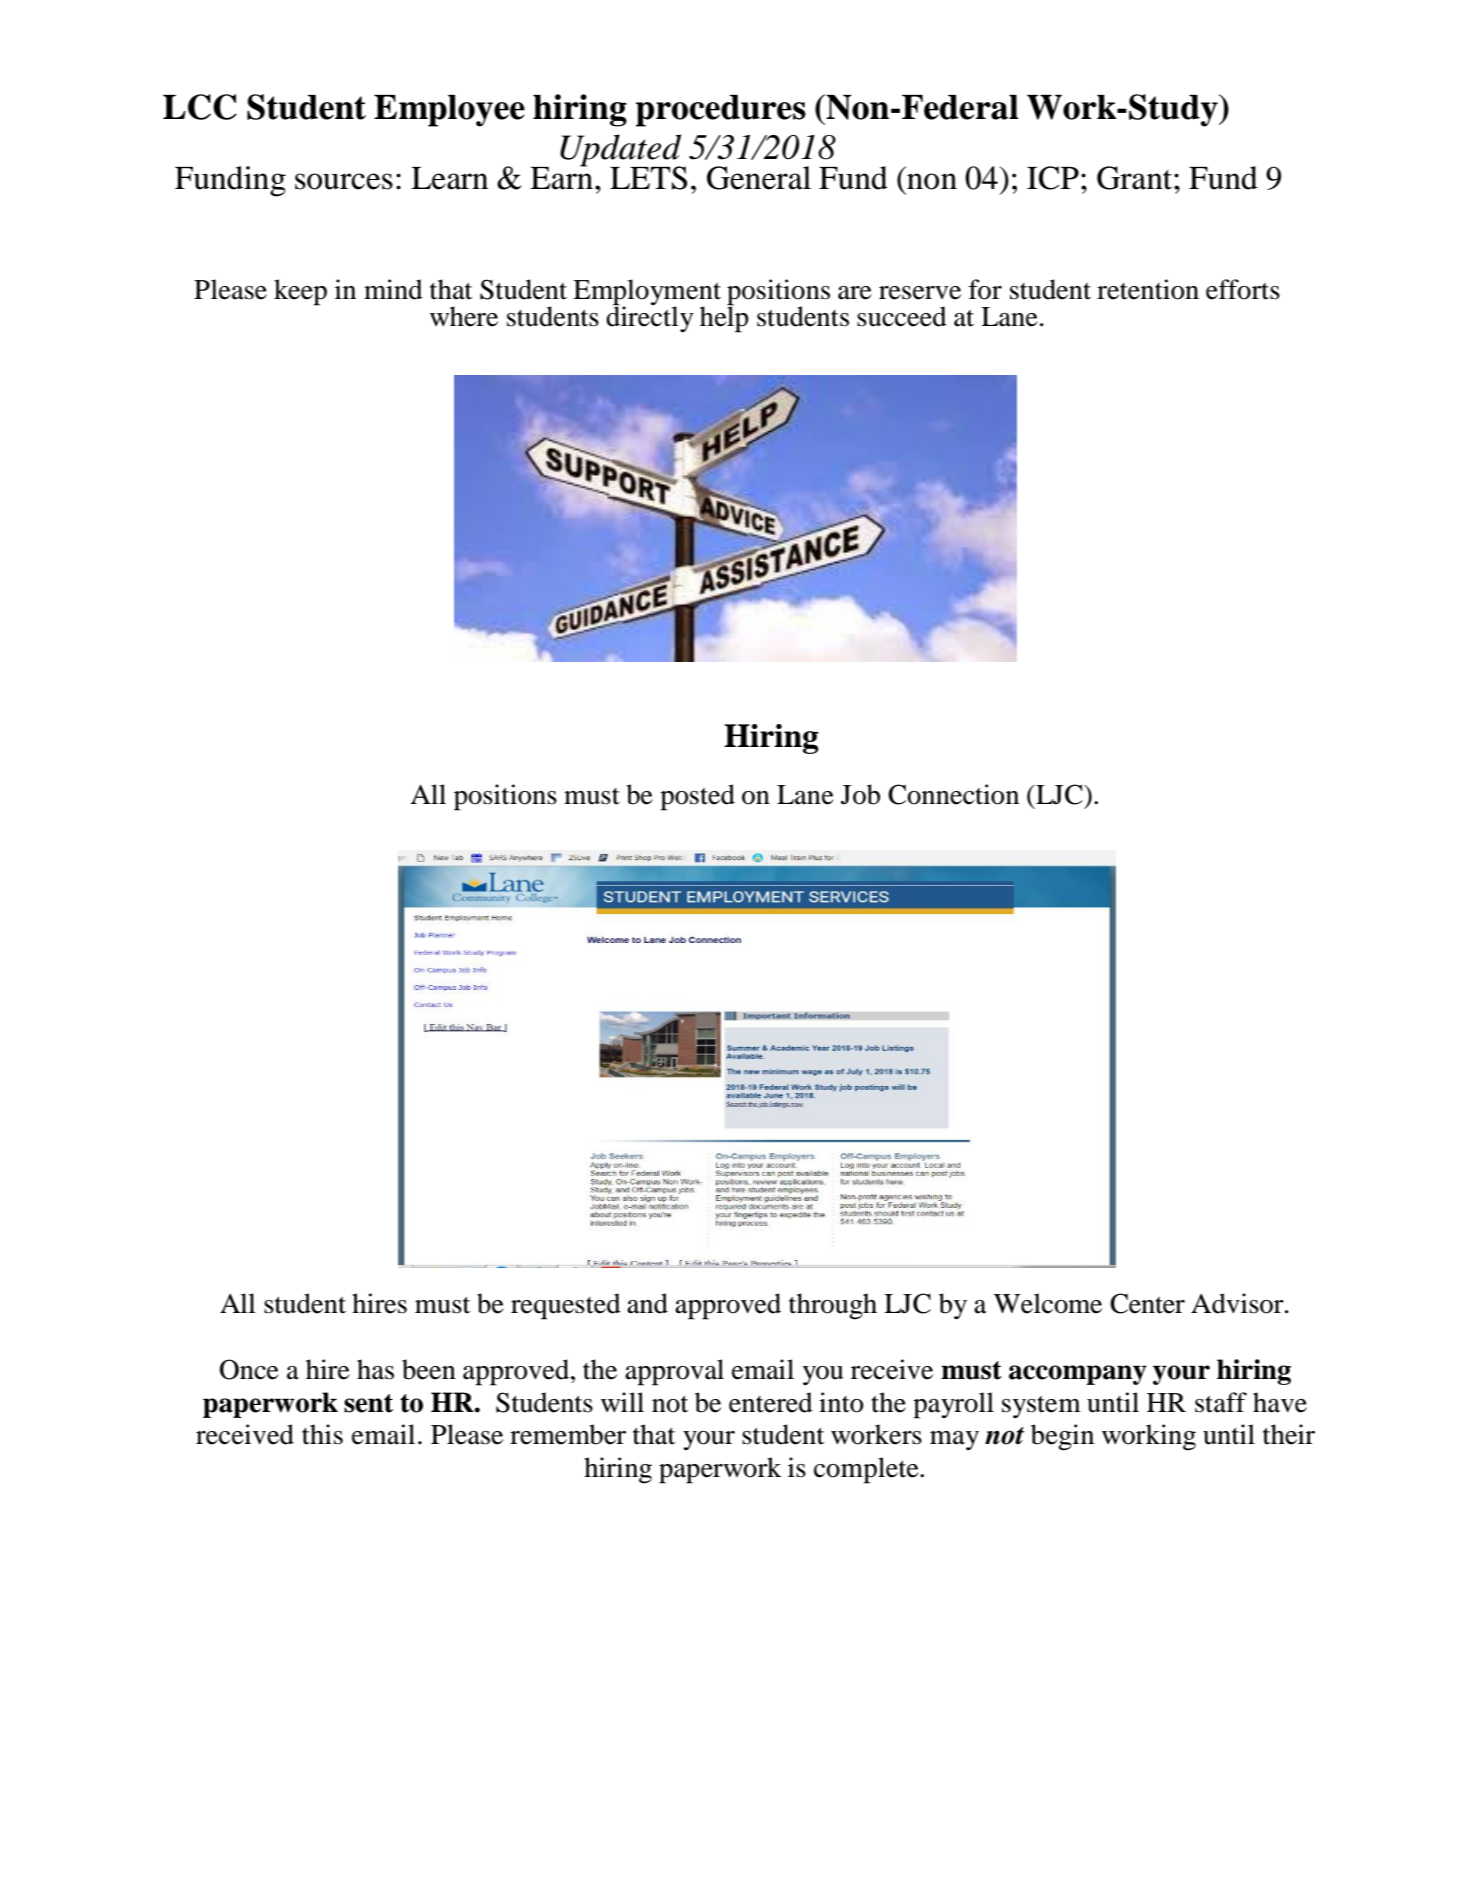 This screenshot has width=1457, height=1886. Describe the element at coordinates (771, 1402) in the screenshot. I see `entered` at that location.
